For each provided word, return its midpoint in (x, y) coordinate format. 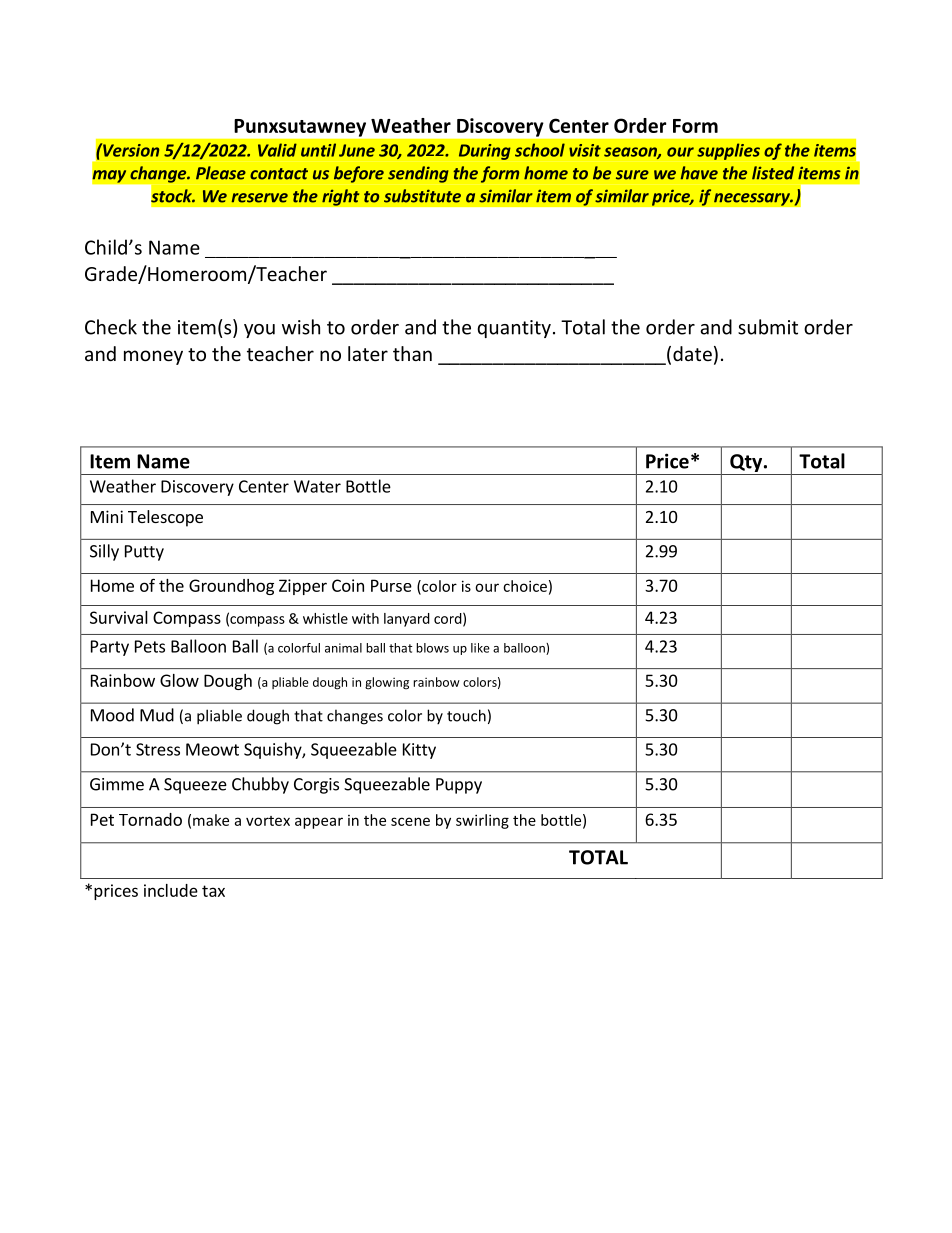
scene (410, 821)
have (699, 173)
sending (418, 174)
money (153, 357)
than (412, 353)
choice (525, 586)
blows (432, 648)
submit (768, 327)
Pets (150, 646)
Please (221, 173)
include (171, 890)
